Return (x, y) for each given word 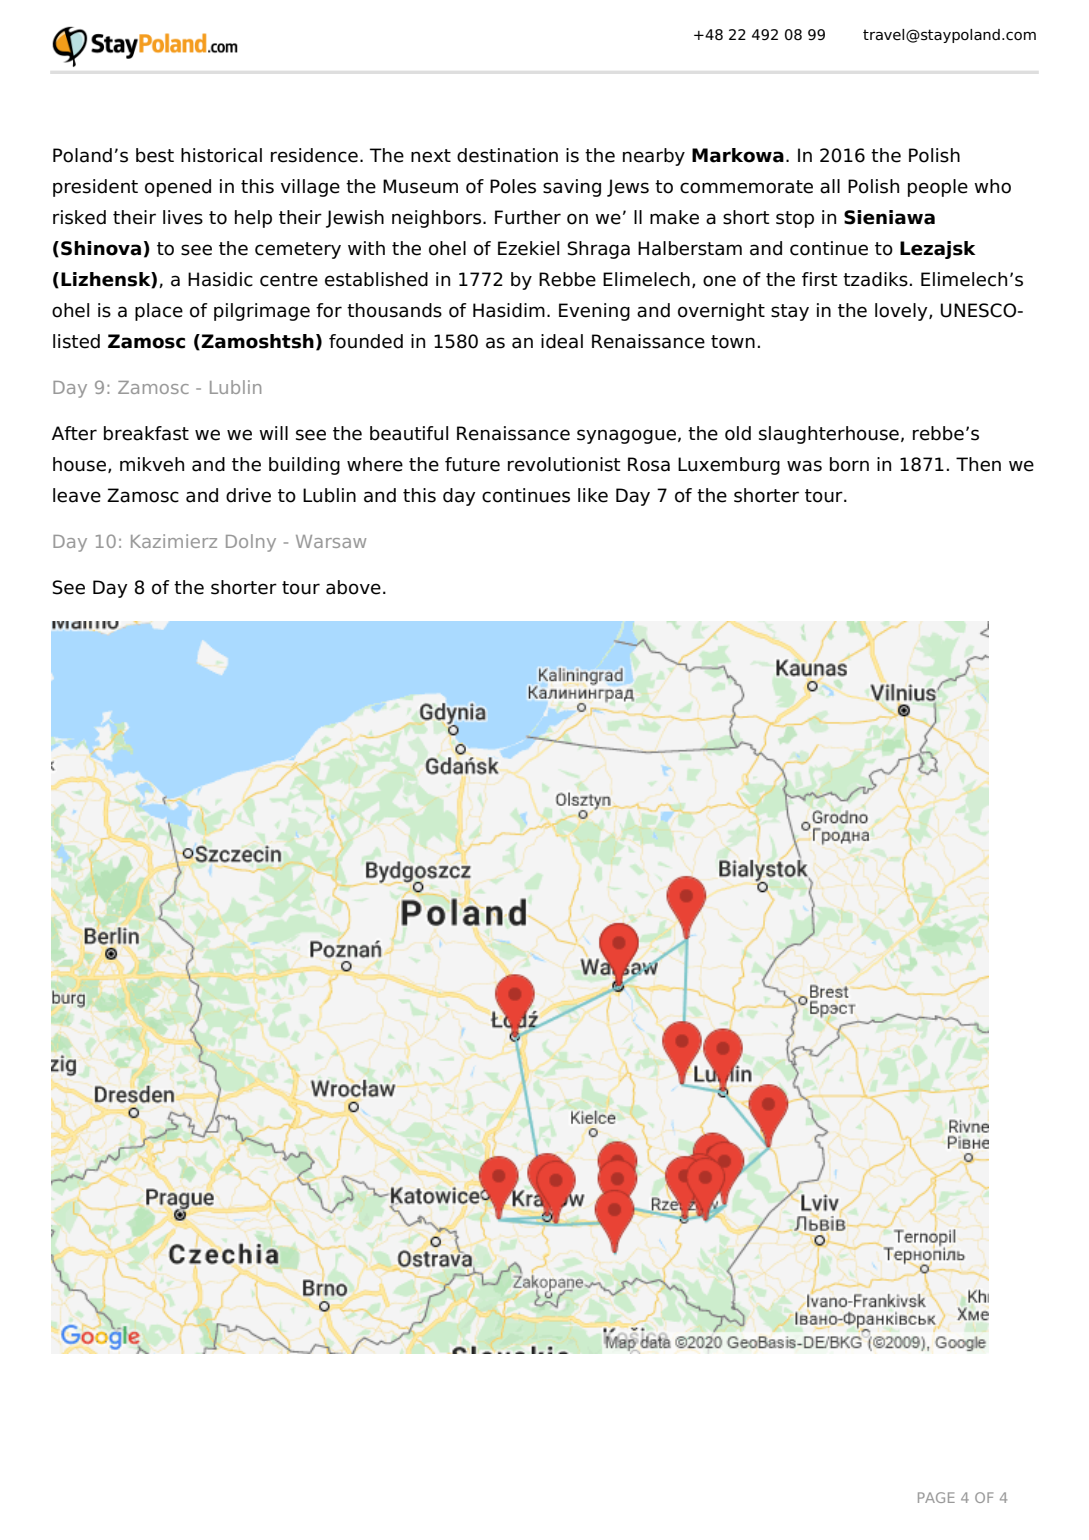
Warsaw (331, 541)
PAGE (936, 1497)
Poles (513, 186)
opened (178, 188)
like (593, 495)
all (830, 186)
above (353, 587)
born (849, 464)
